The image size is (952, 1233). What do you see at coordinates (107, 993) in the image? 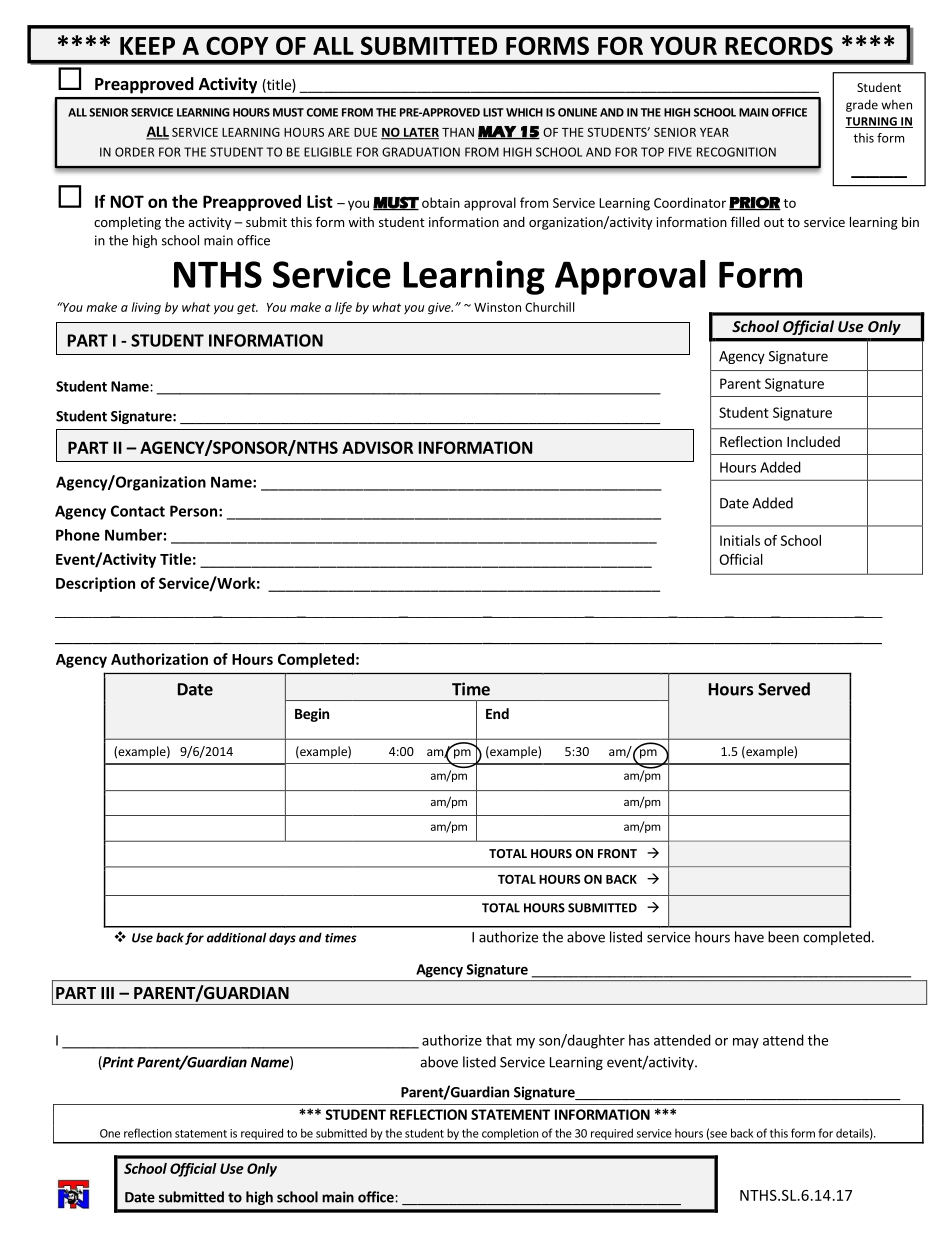
I see `III` at bounding box center [107, 993].
